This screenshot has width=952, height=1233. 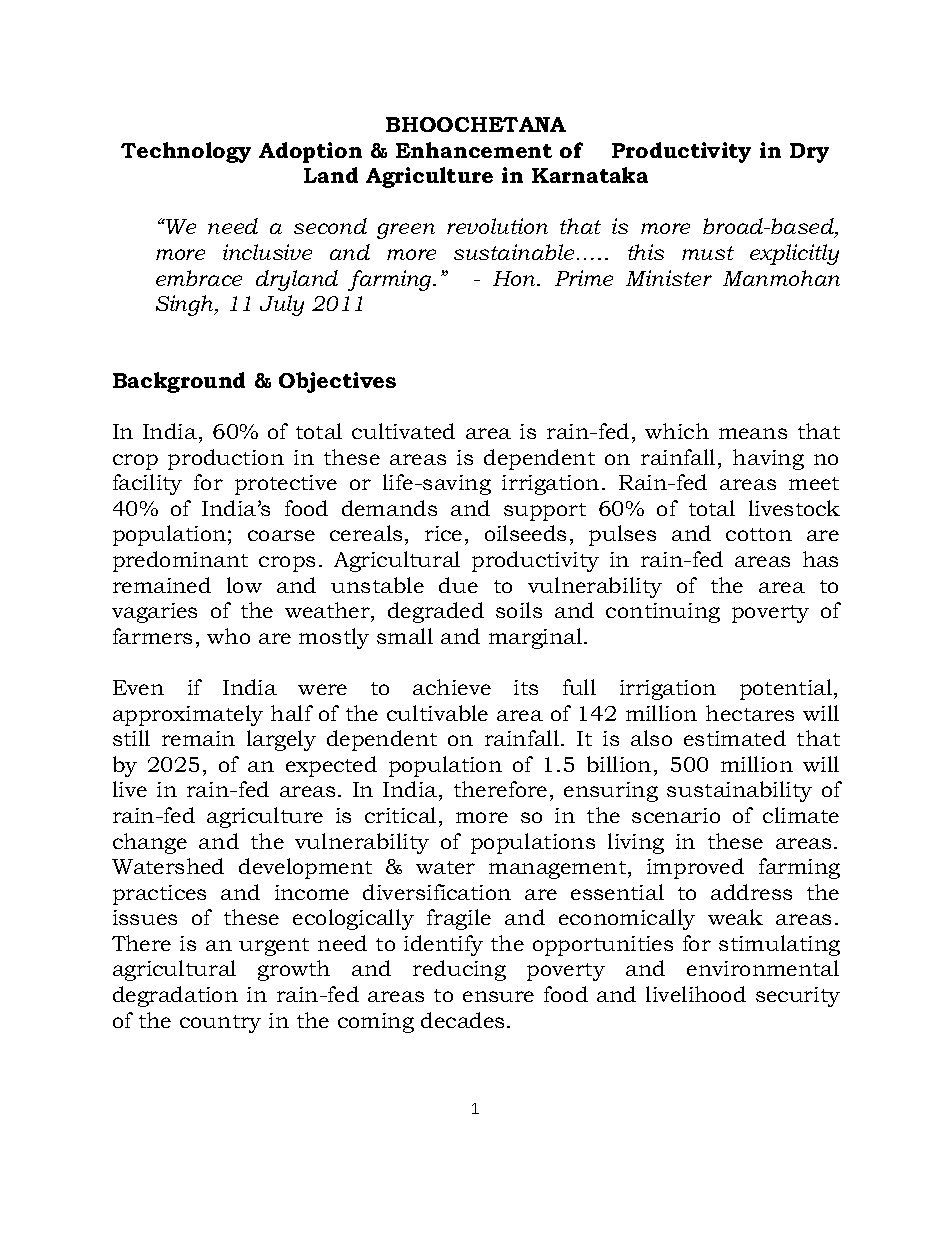 What do you see at coordinates (739, 791) in the screenshot?
I see `sustainability` at bounding box center [739, 791].
